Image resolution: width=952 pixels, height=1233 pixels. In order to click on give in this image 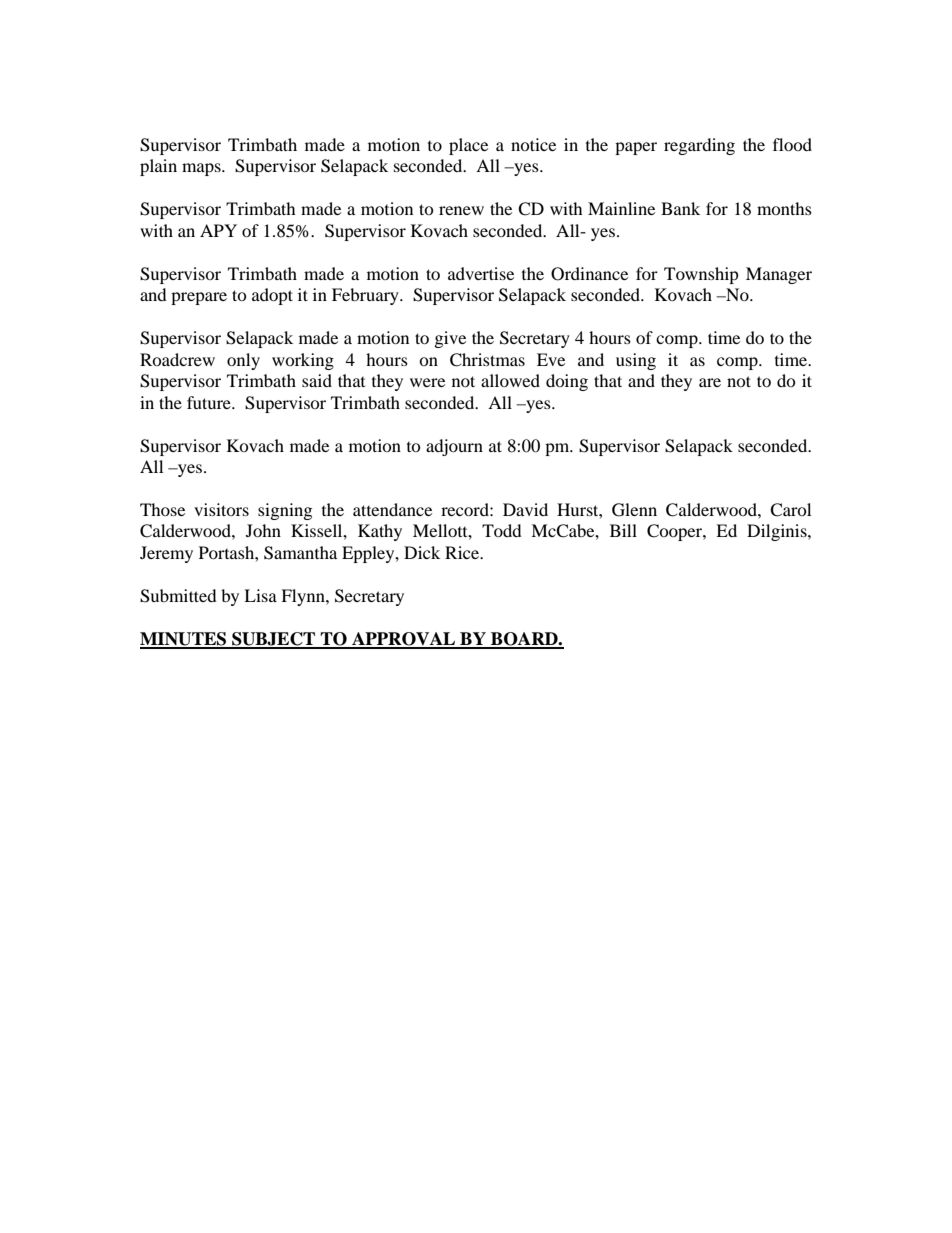, I will do `click(450, 339)`.
